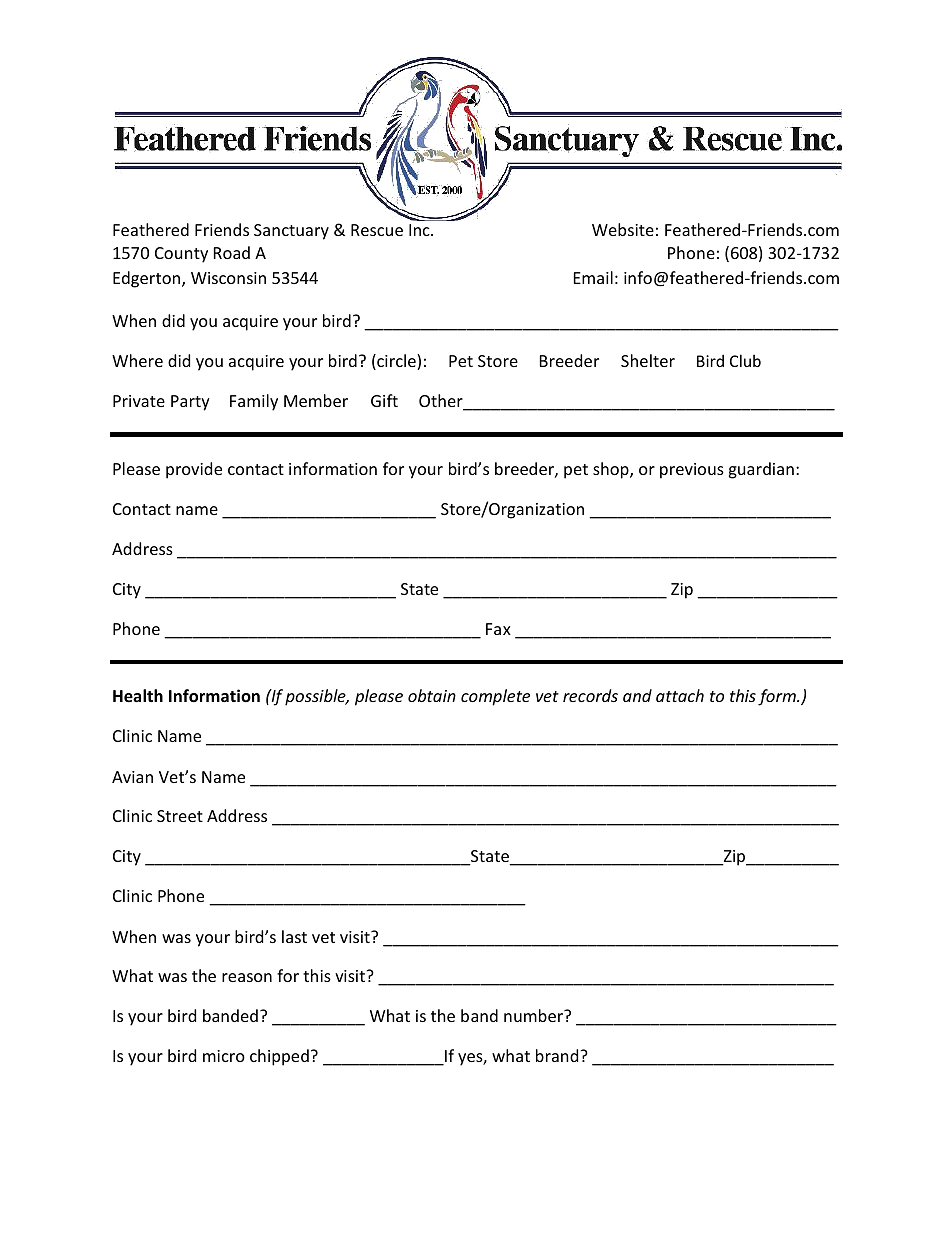  Describe the element at coordinates (590, 695) in the screenshot. I see `records` at that location.
